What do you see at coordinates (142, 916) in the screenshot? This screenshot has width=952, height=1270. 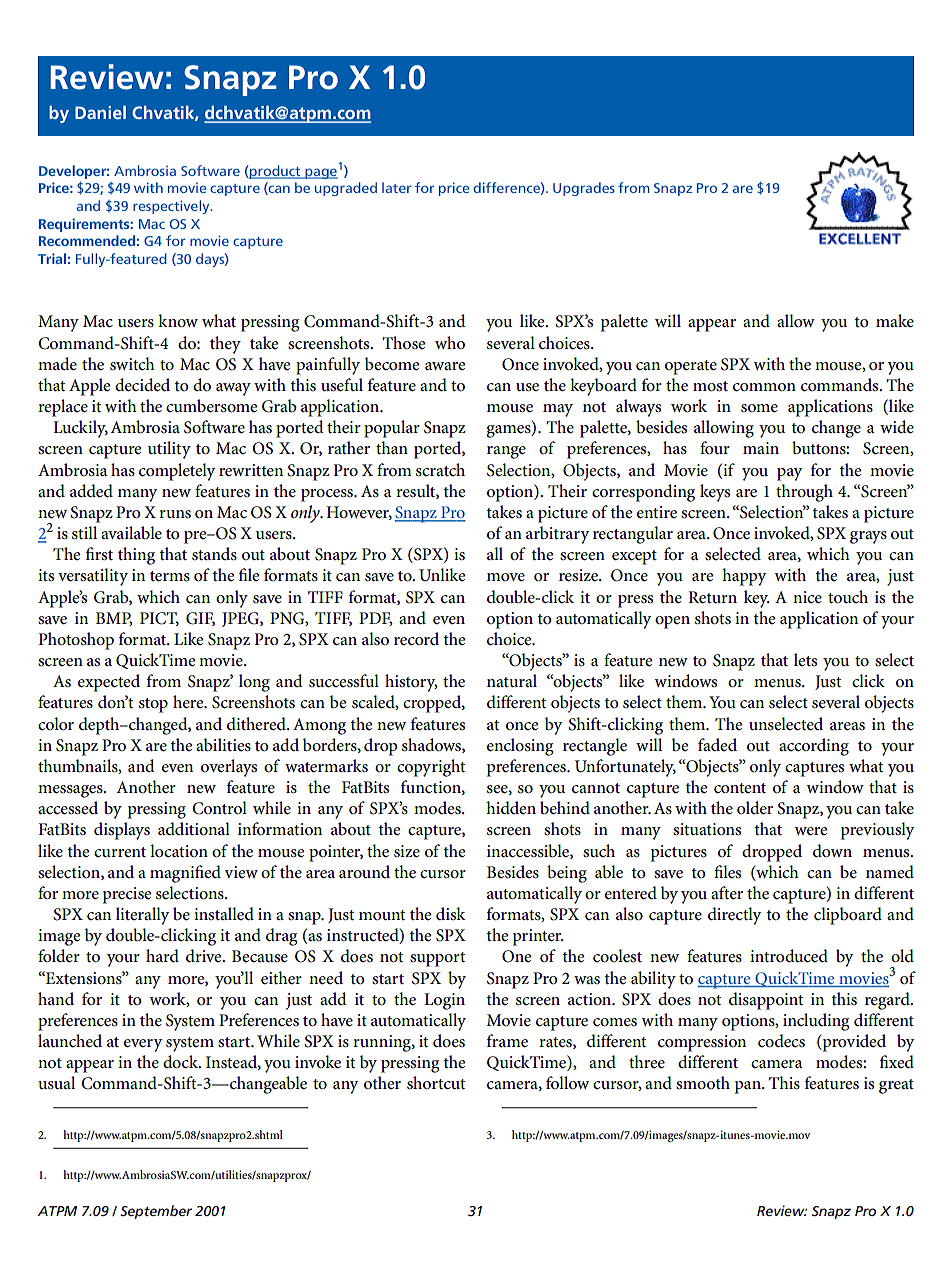 I see `literally` at bounding box center [142, 916].
